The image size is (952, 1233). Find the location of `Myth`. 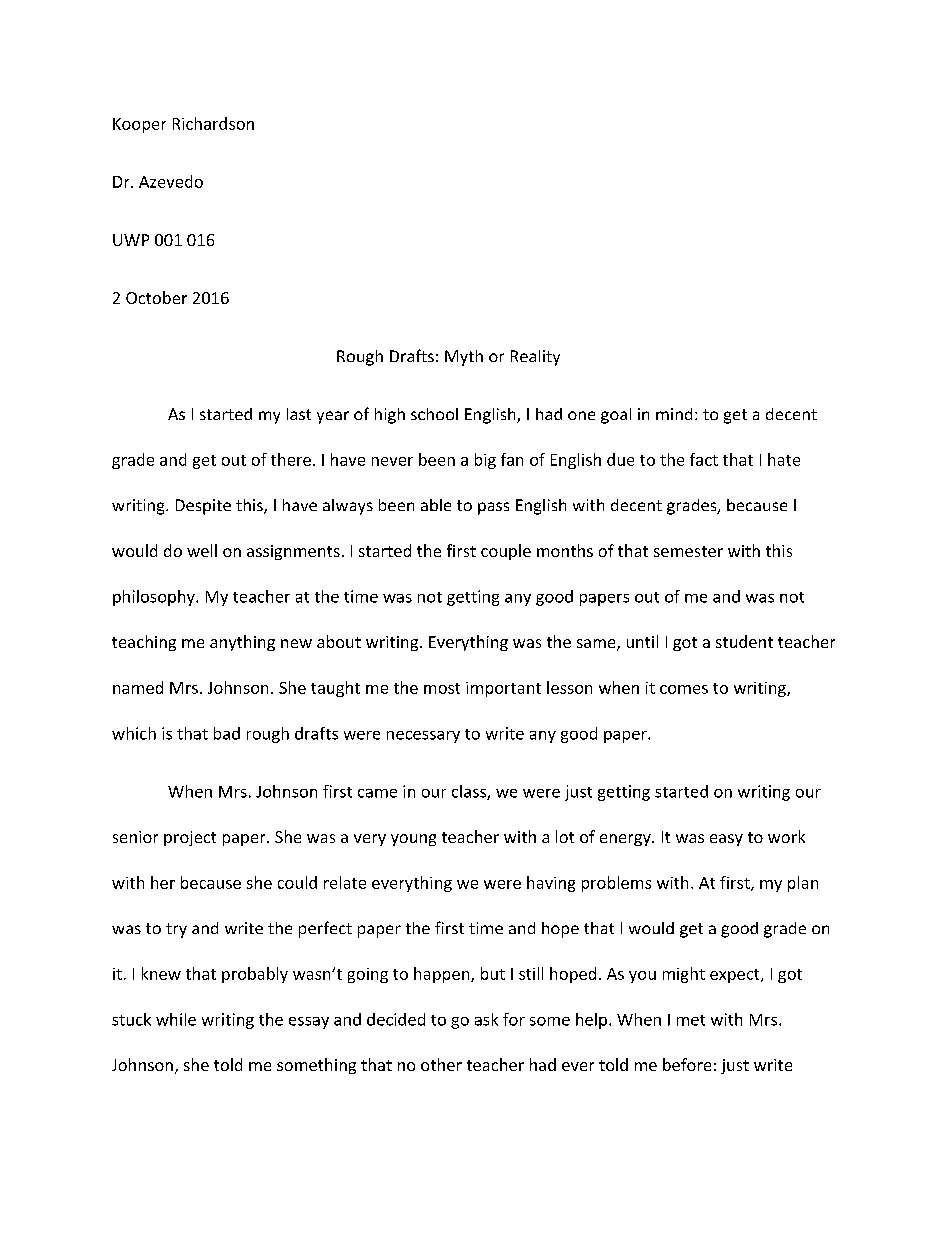

Myth is located at coordinates (464, 358).
